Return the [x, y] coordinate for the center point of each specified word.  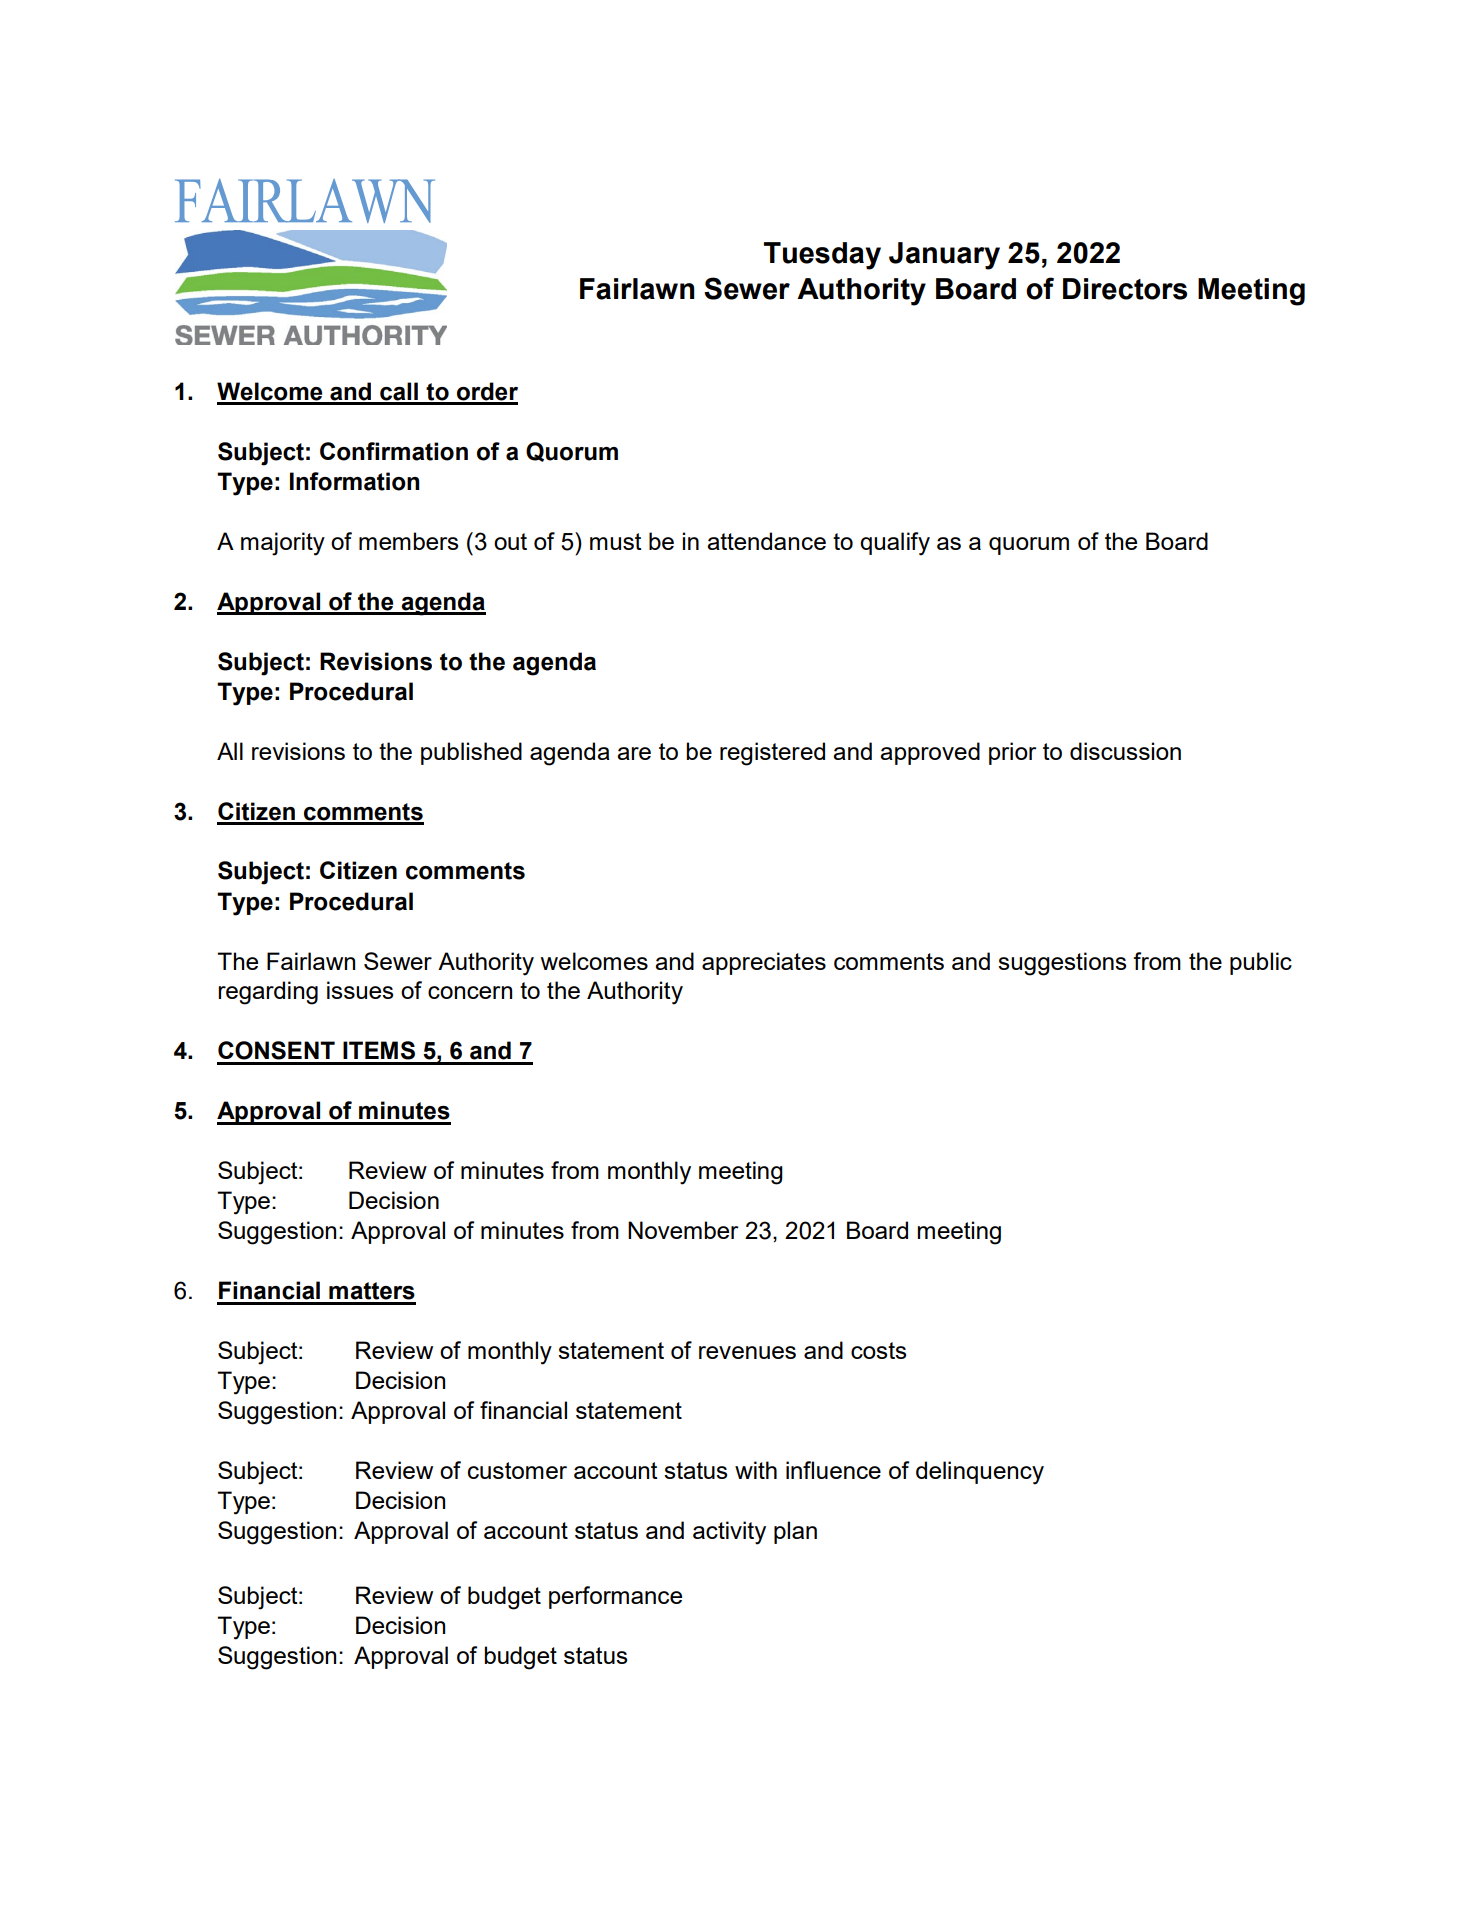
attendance [766, 541]
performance [615, 1597]
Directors [1125, 289]
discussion [1125, 751]
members [408, 541]
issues [360, 990]
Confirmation [394, 451]
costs [878, 1350]
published [471, 753]
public [1261, 963]
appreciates [764, 963]
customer [517, 1470]
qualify [895, 544]
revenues [747, 1352]
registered [772, 754]
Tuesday [822, 256]
